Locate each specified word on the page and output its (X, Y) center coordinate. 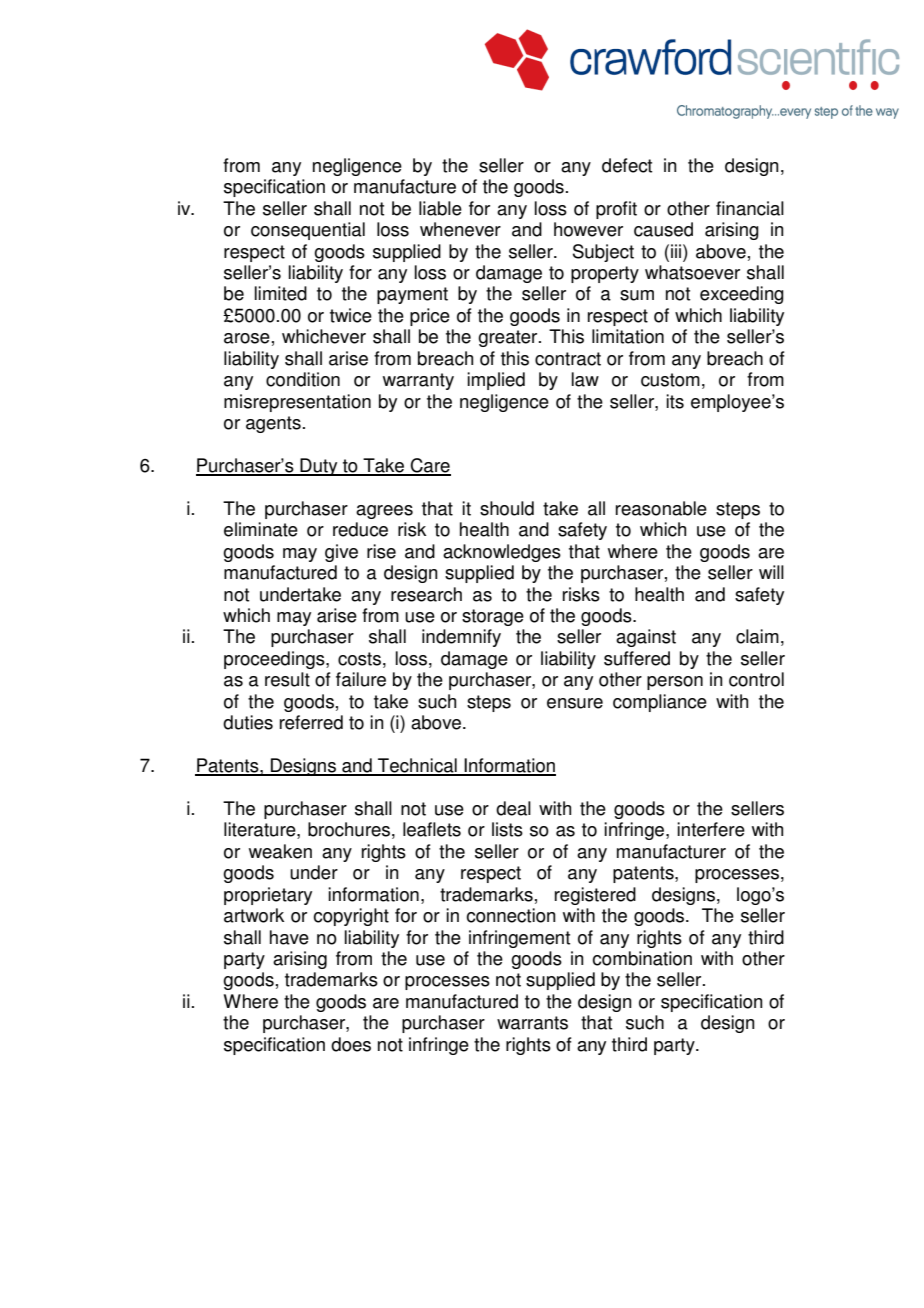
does (351, 1044)
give (341, 553)
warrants (532, 1023)
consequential (308, 231)
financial (750, 208)
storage (493, 617)
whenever (460, 229)
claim (757, 636)
